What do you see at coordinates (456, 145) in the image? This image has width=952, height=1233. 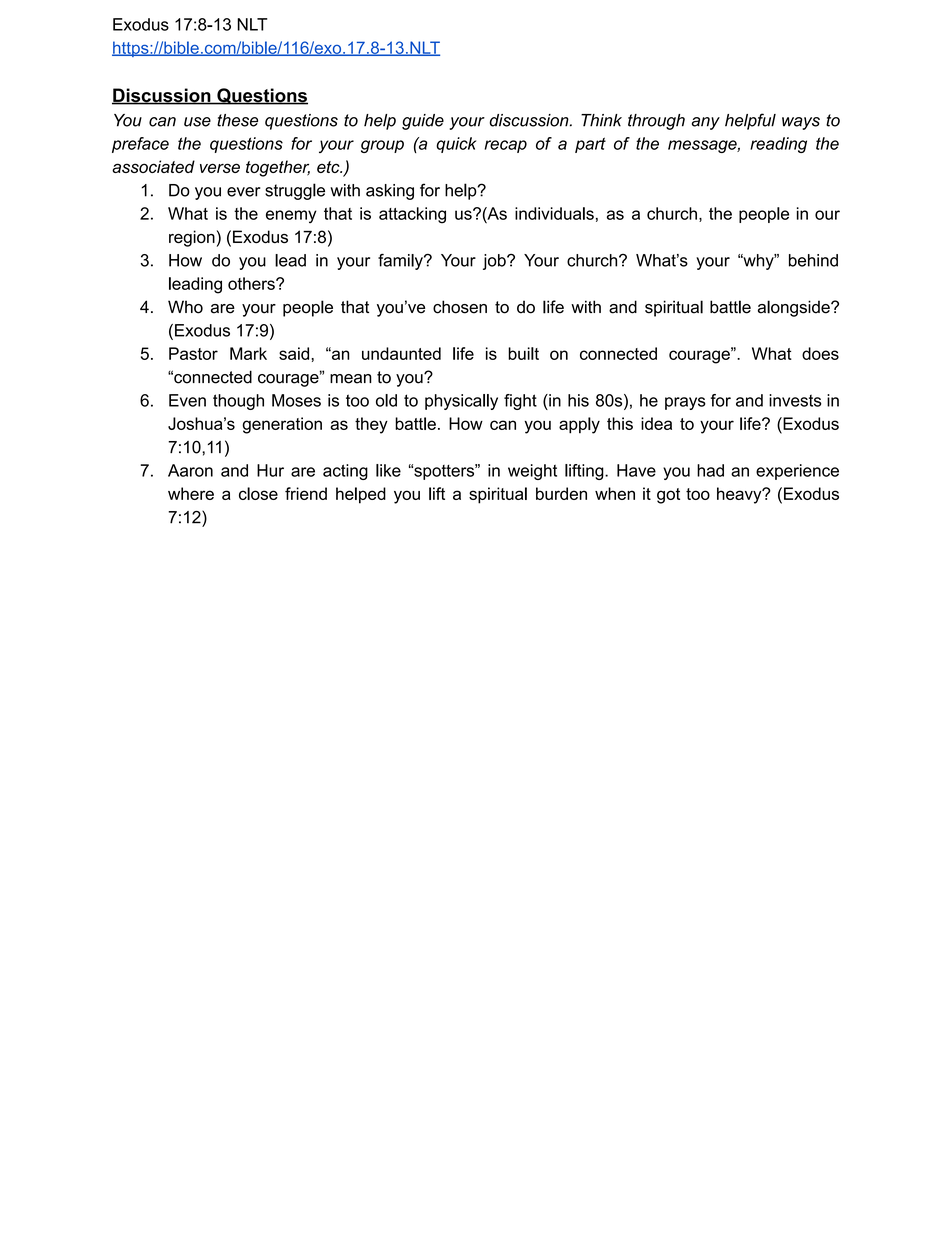 I see `quick` at bounding box center [456, 145].
